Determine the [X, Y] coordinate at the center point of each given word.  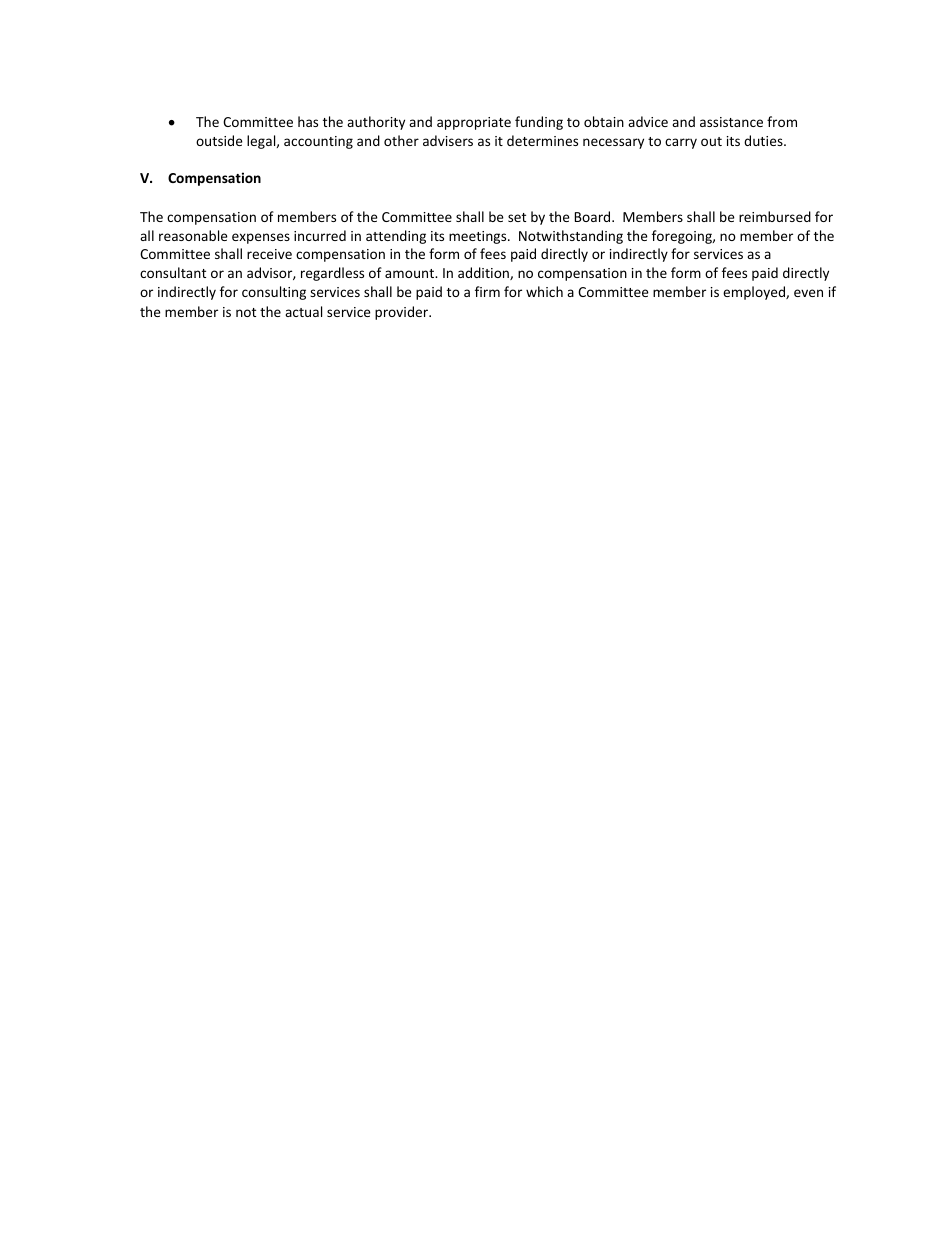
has [308, 121]
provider [403, 313]
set [517, 217]
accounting [318, 142]
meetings [479, 237]
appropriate [474, 123]
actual [303, 311]
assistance [731, 122]
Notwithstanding [571, 237]
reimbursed [775, 216]
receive [269, 254]
